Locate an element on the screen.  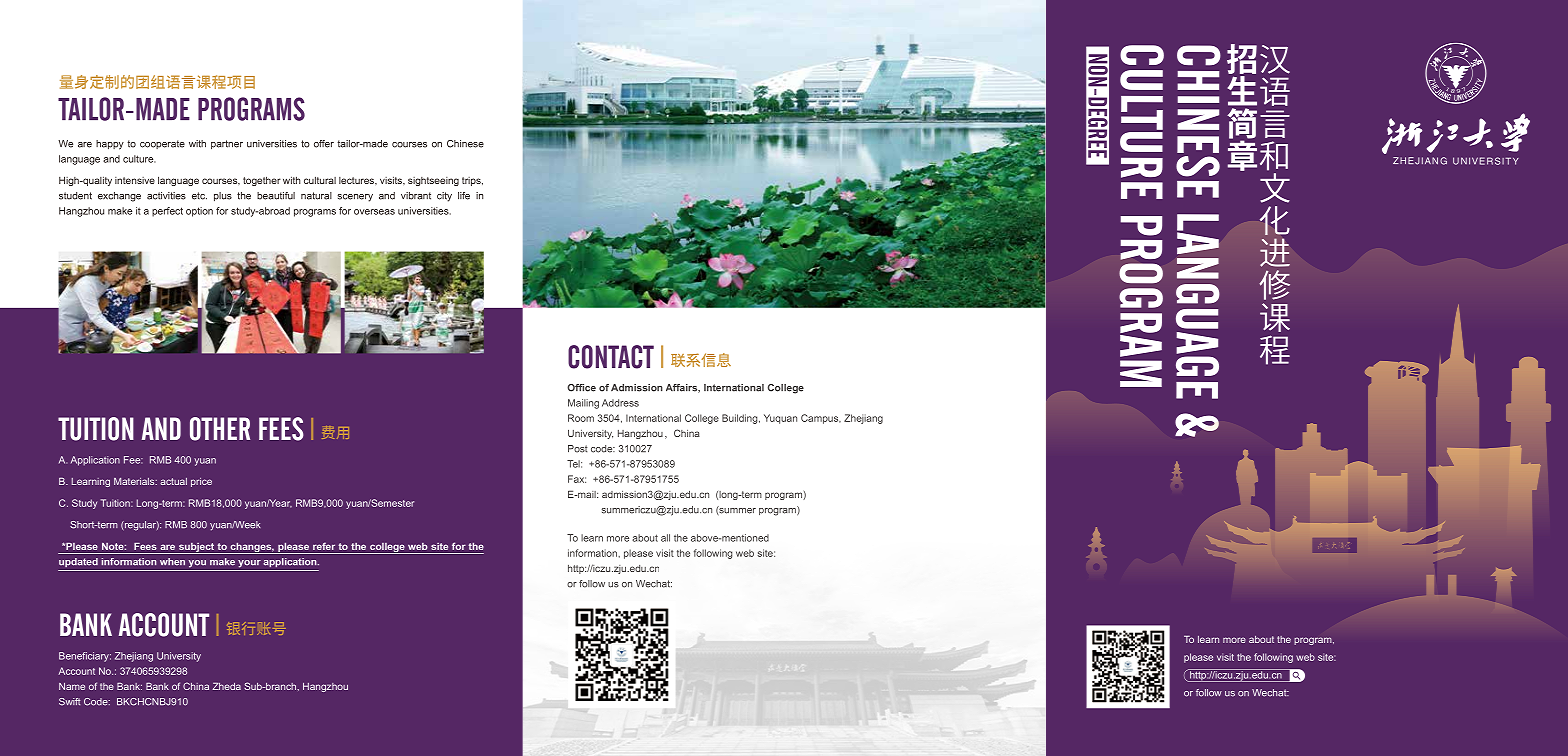
overseas is located at coordinates (374, 212).
